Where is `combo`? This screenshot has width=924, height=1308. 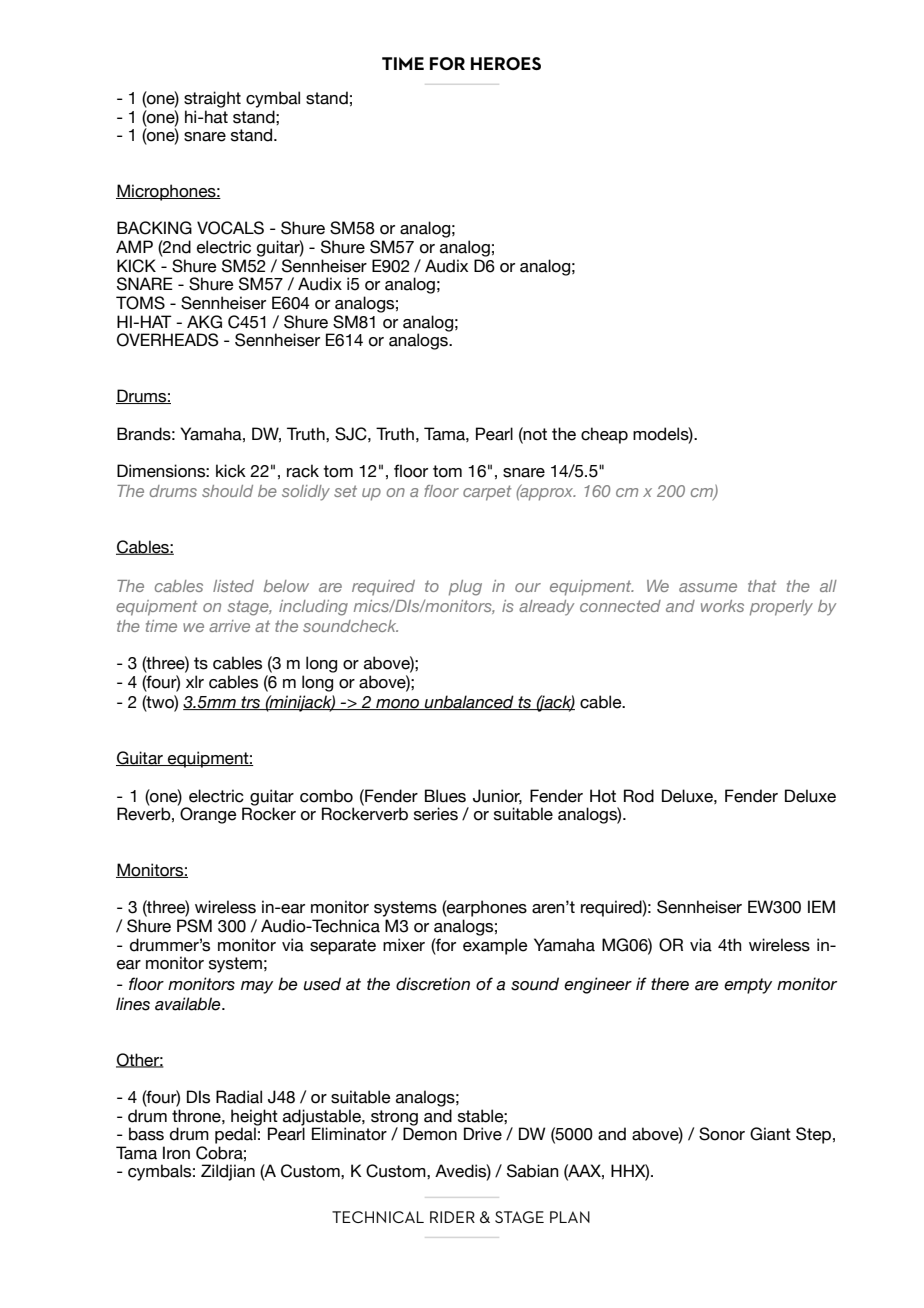
combo is located at coordinates (326, 796).
